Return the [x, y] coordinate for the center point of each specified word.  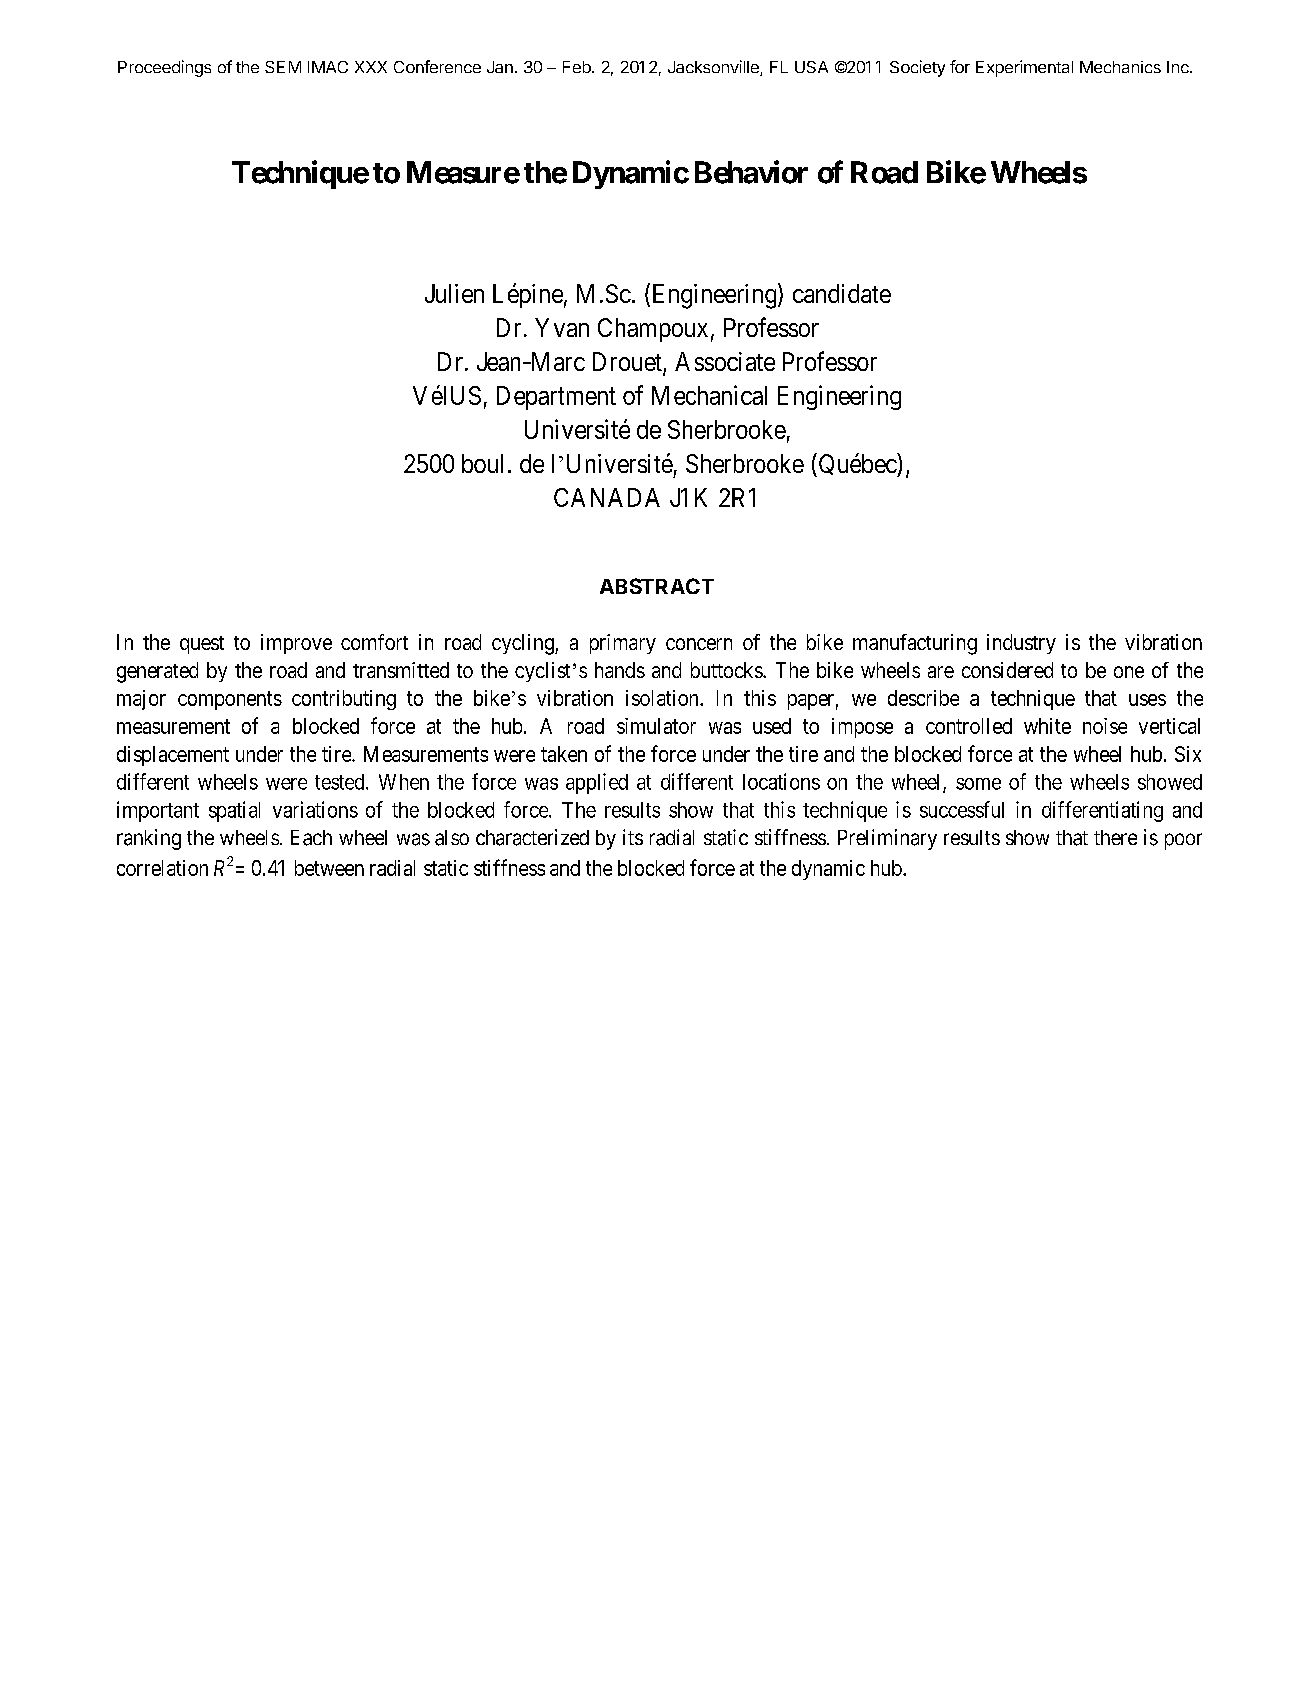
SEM [283, 67]
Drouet [628, 363]
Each [311, 838]
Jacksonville [714, 68]
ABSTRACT [657, 586]
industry [1021, 644]
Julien [454, 293]
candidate [842, 293]
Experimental [1024, 68]
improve [296, 644]
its [633, 837]
